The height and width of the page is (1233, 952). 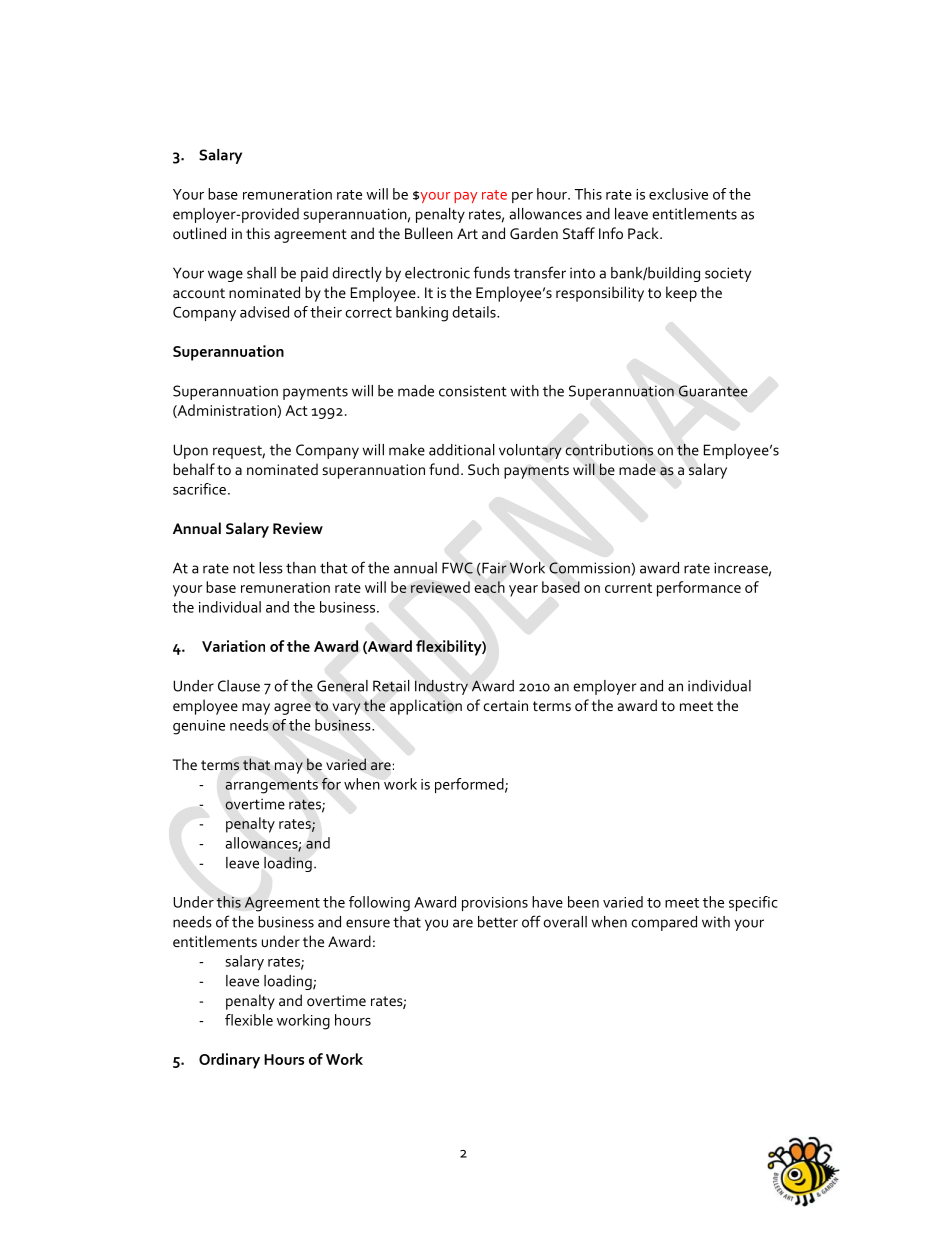 What do you see at coordinates (495, 904) in the page?
I see `provisions` at bounding box center [495, 904].
